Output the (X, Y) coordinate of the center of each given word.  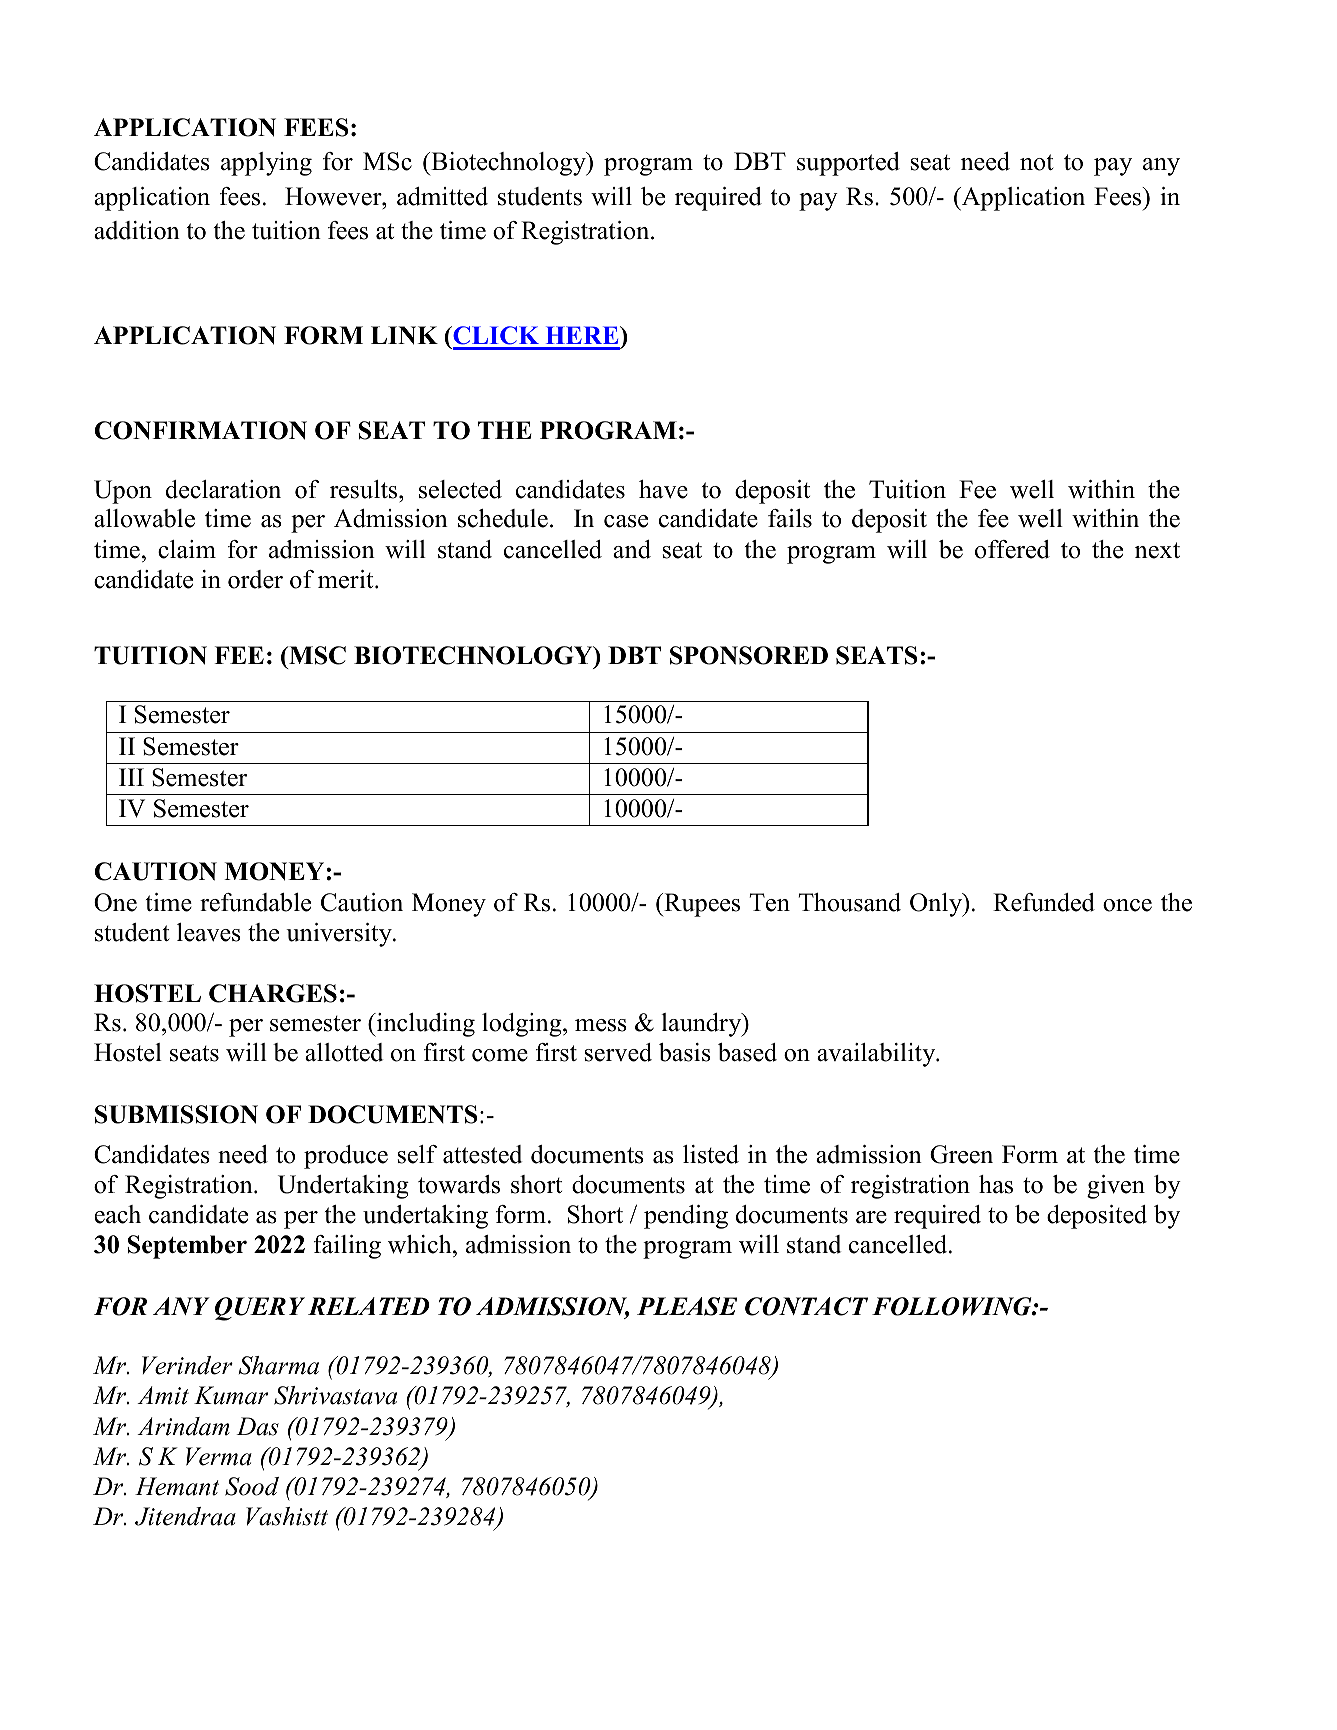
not (1036, 162)
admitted (442, 196)
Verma (219, 1456)
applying (266, 164)
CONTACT (806, 1306)
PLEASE (687, 1306)
